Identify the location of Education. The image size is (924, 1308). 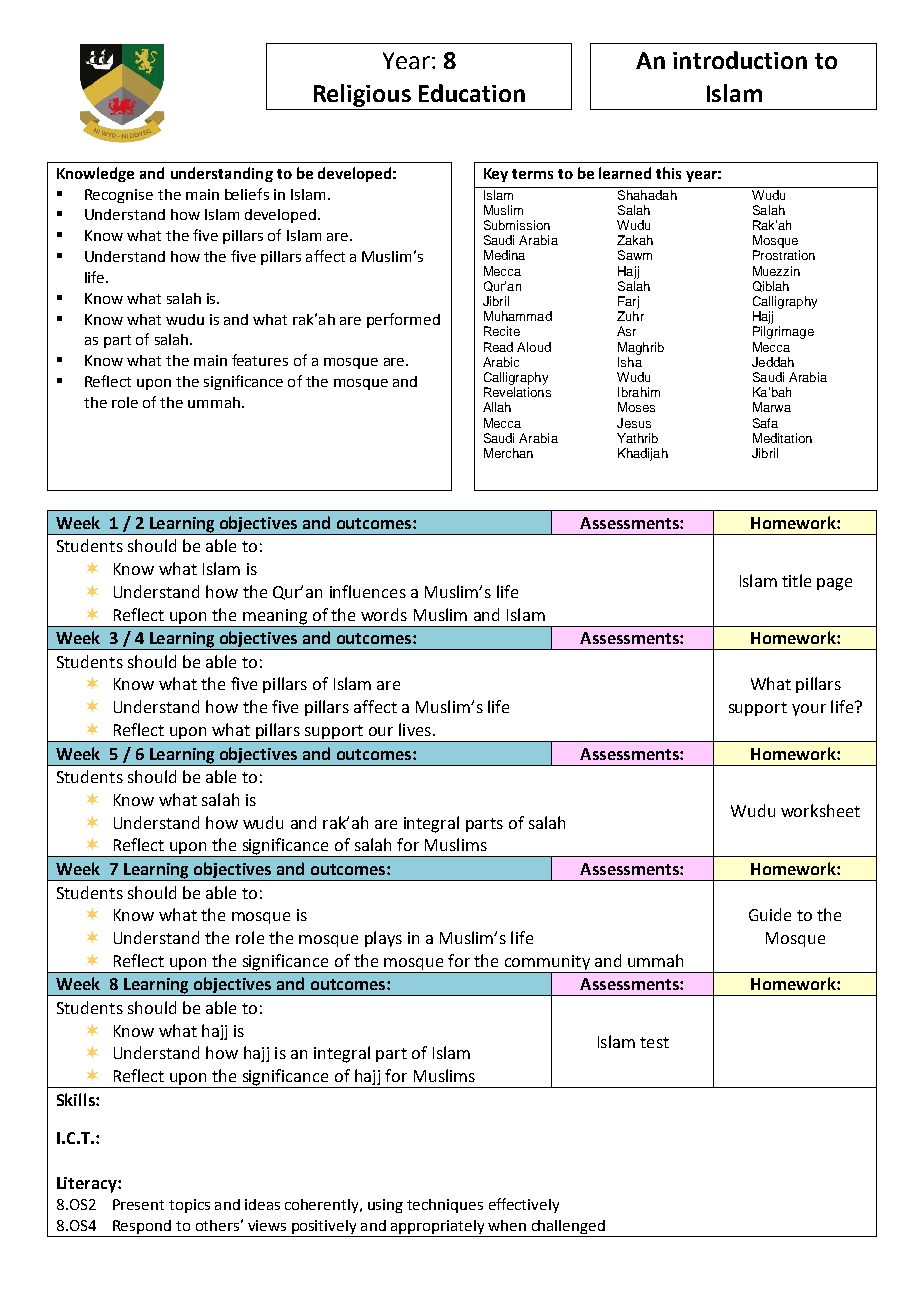
(472, 93).
